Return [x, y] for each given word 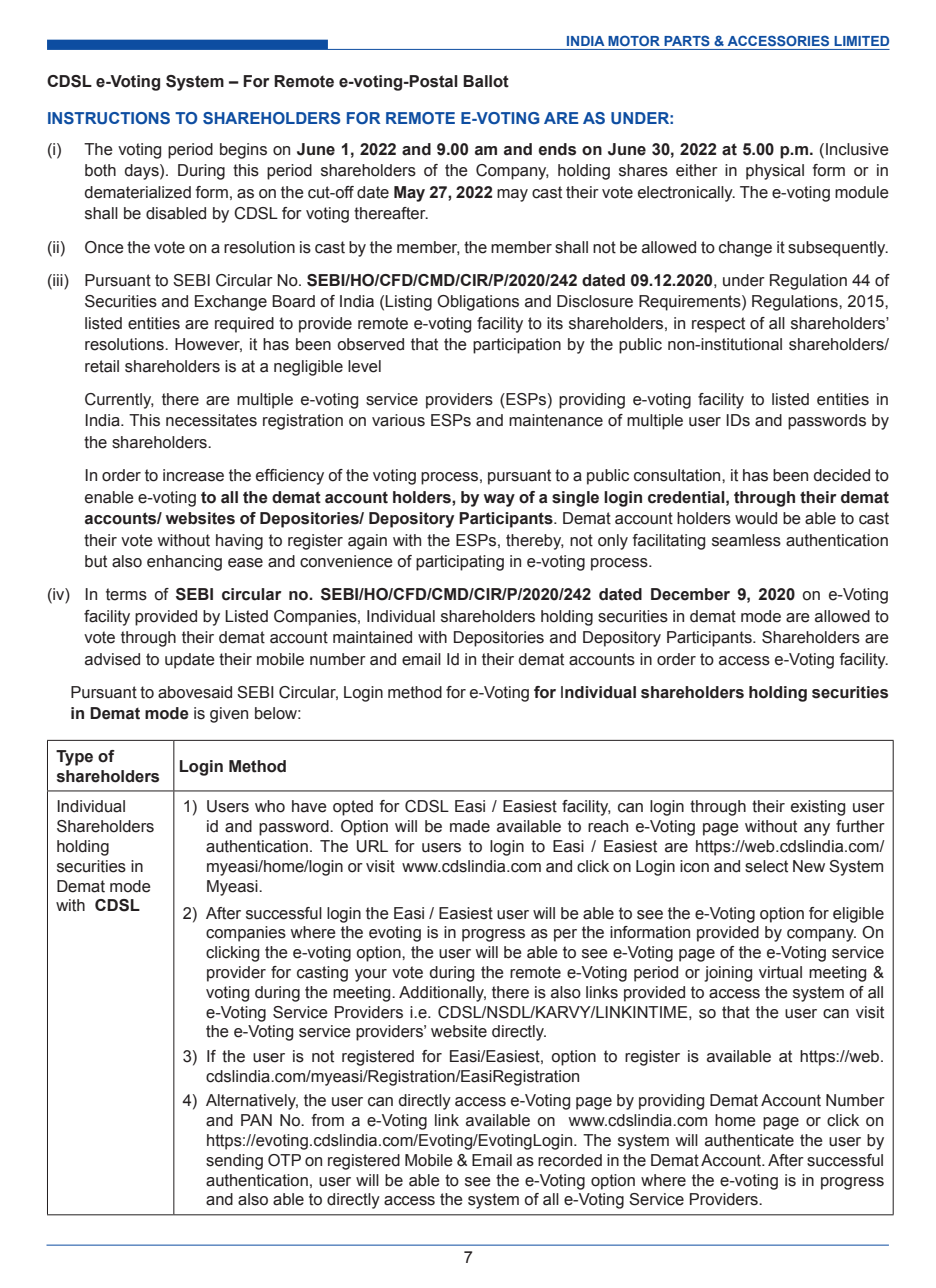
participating [460, 563]
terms [126, 594]
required [244, 325]
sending [234, 1162]
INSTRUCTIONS [109, 118]
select [766, 866]
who [270, 806]
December [690, 594]
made [470, 826]
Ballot [486, 81]
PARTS [687, 41]
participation [517, 346]
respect [718, 325]
